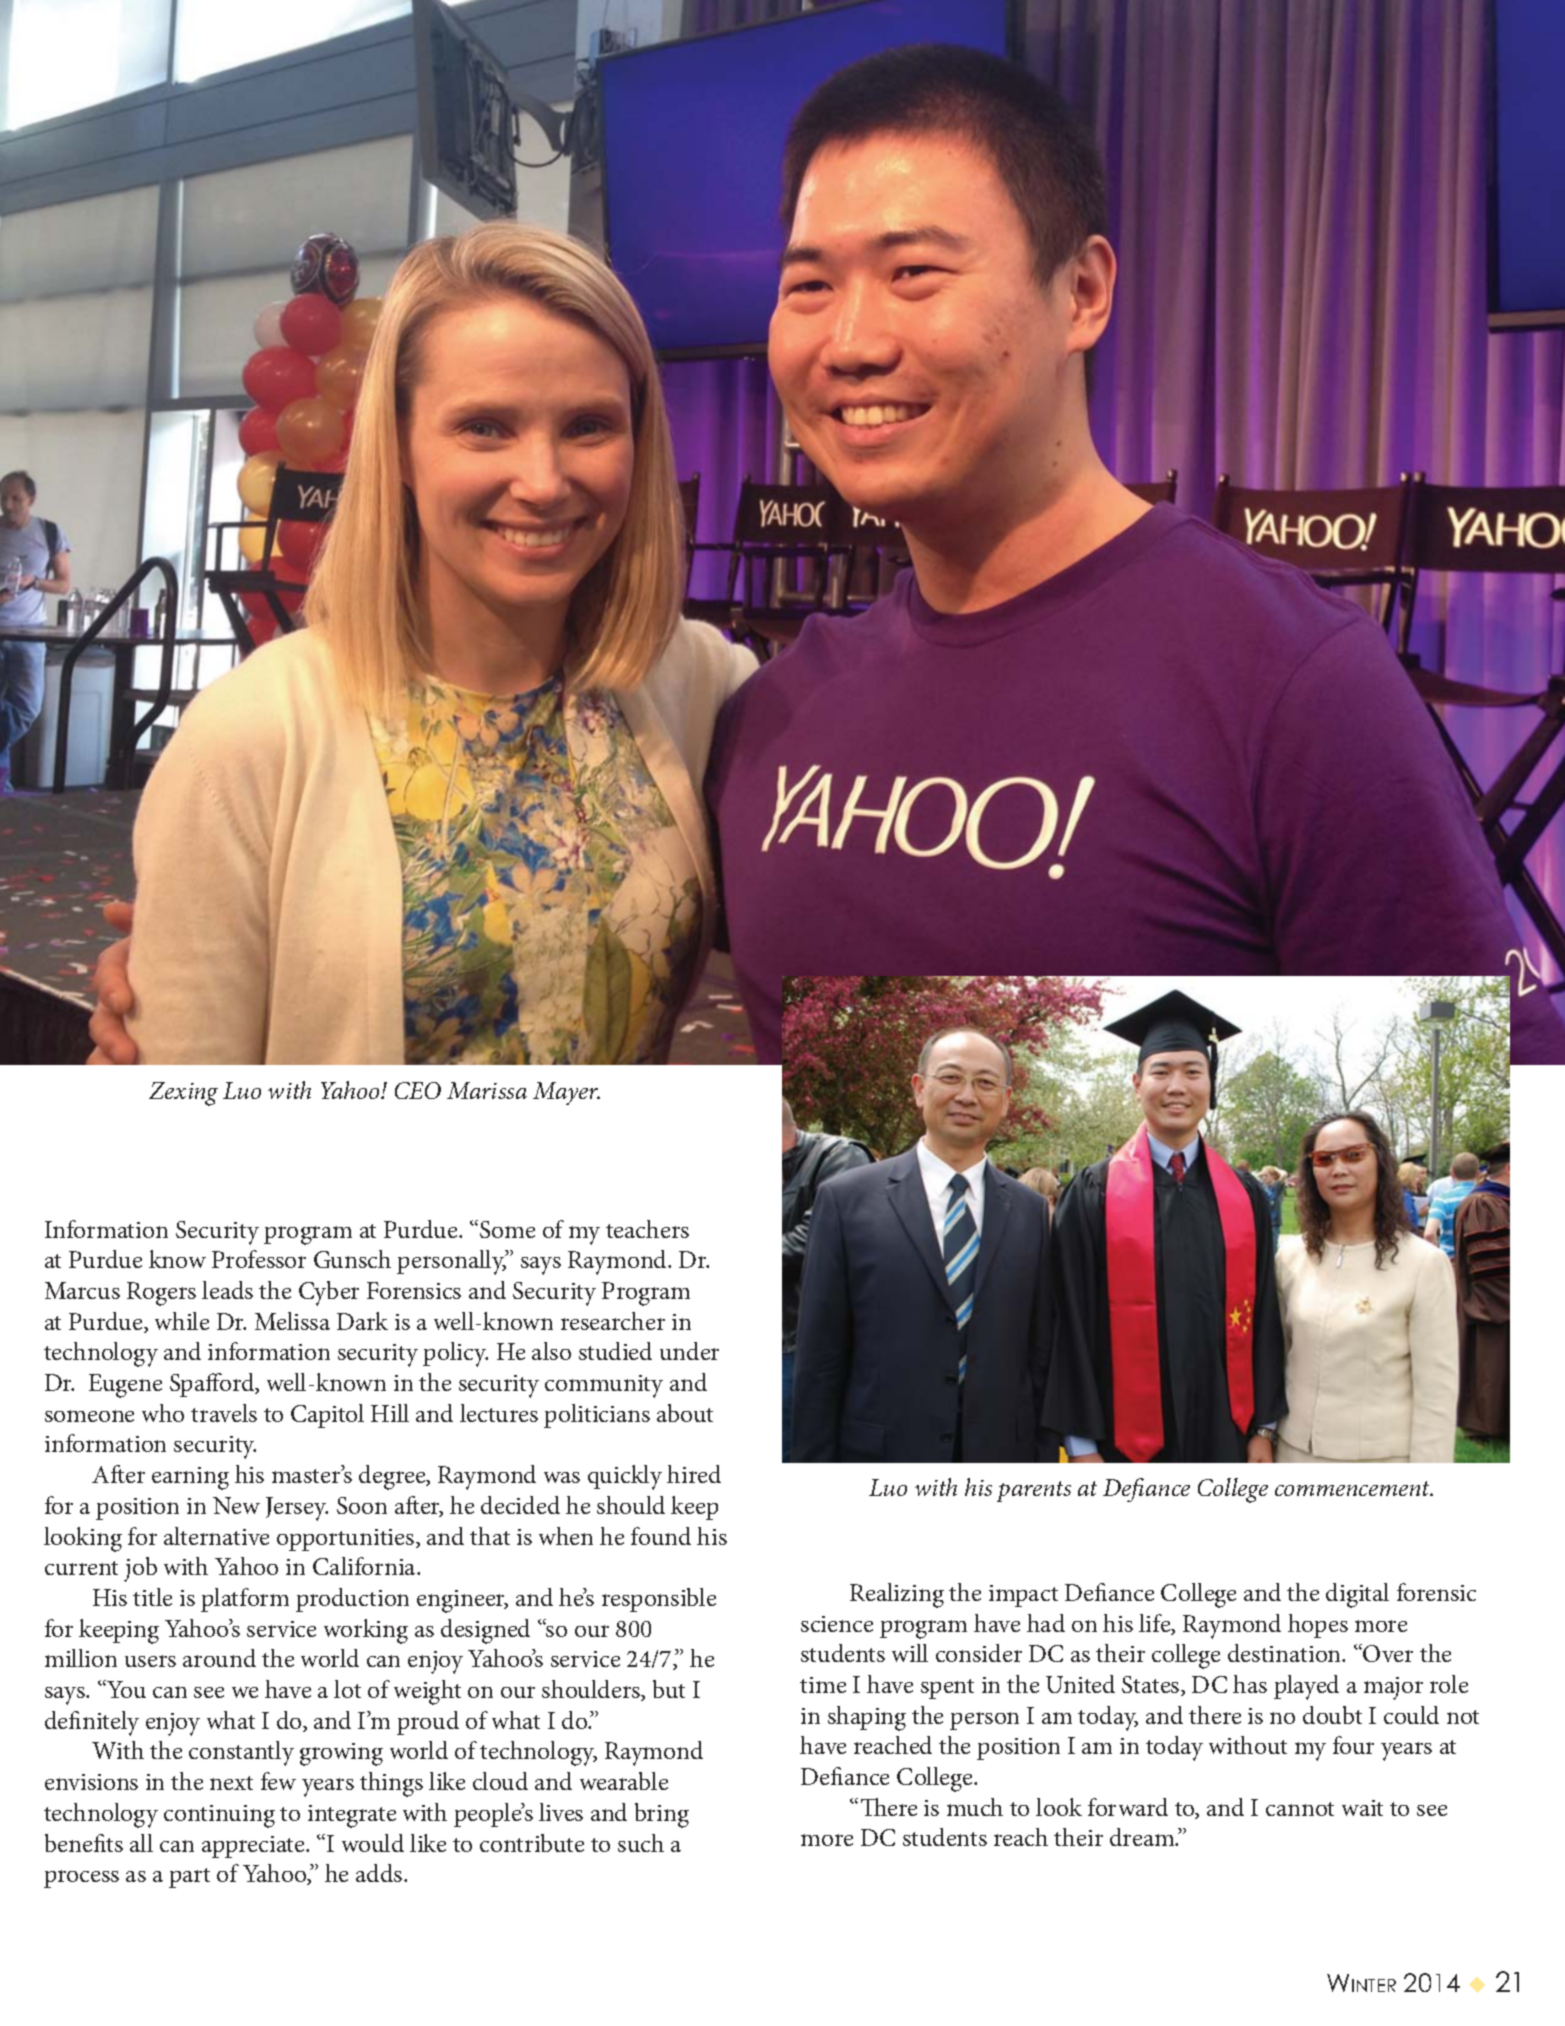 The width and height of the screenshot is (1565, 2026). Describe the element at coordinates (125, 1386) in the screenshot. I see `Eugene` at that location.
